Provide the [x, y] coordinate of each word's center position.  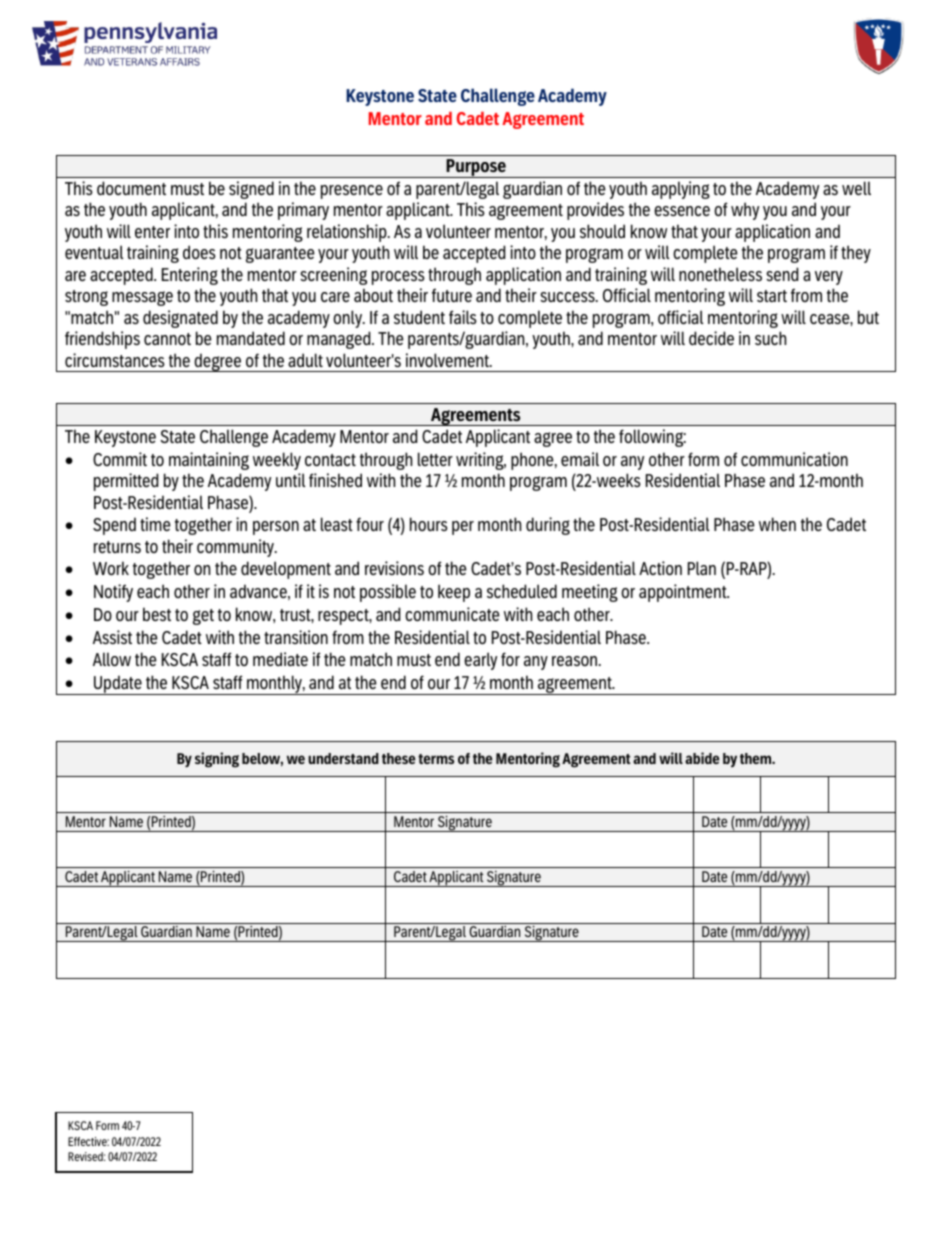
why [745, 211]
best [157, 614]
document [131, 188]
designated [180, 319]
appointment [684, 593]
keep [454, 593]
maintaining [209, 461]
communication [794, 459]
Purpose [476, 168]
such [770, 338]
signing [217, 760]
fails [463, 317]
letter [435, 459]
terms [436, 759]
